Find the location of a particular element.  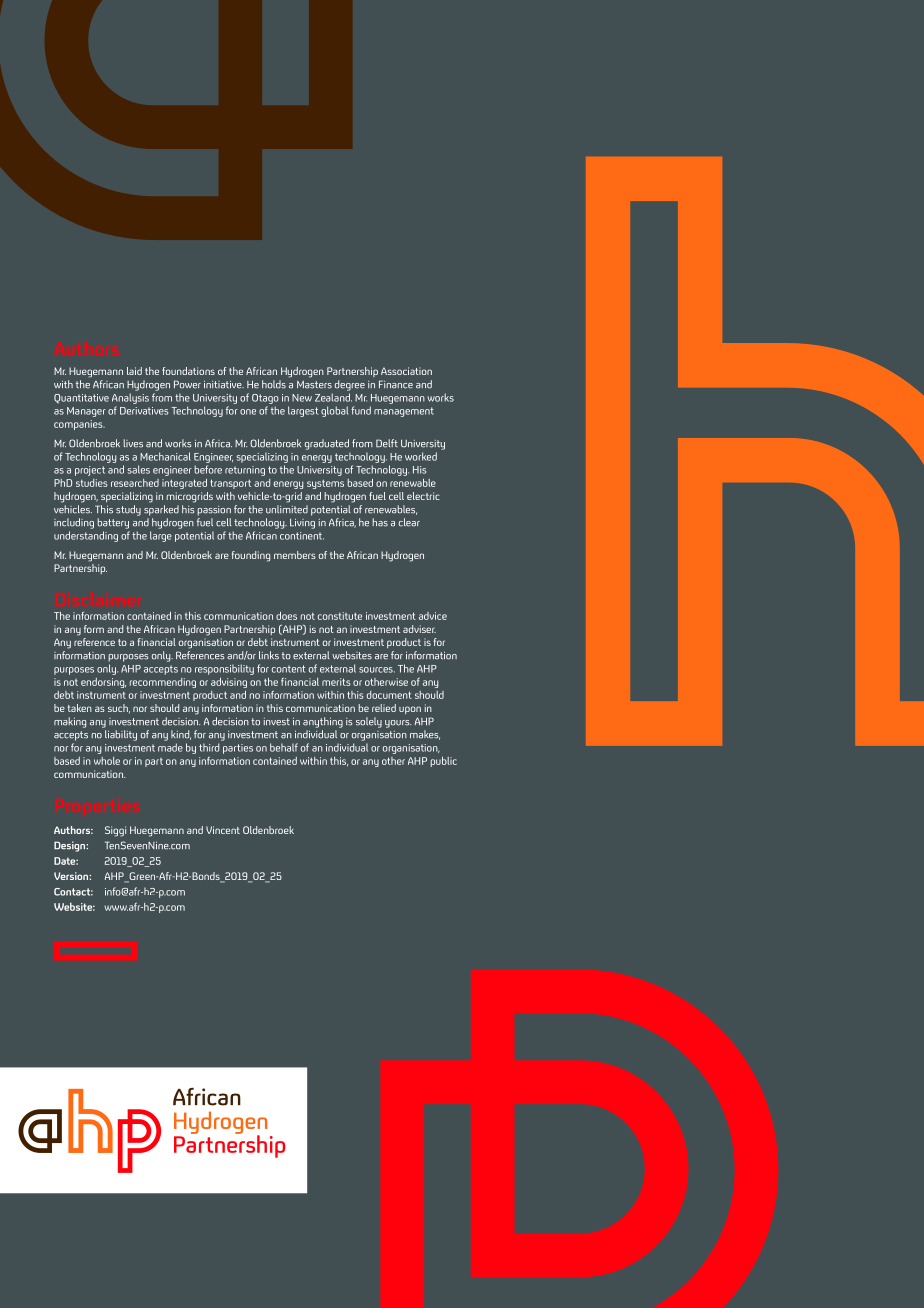

established is located at coordinates (121, 758).
